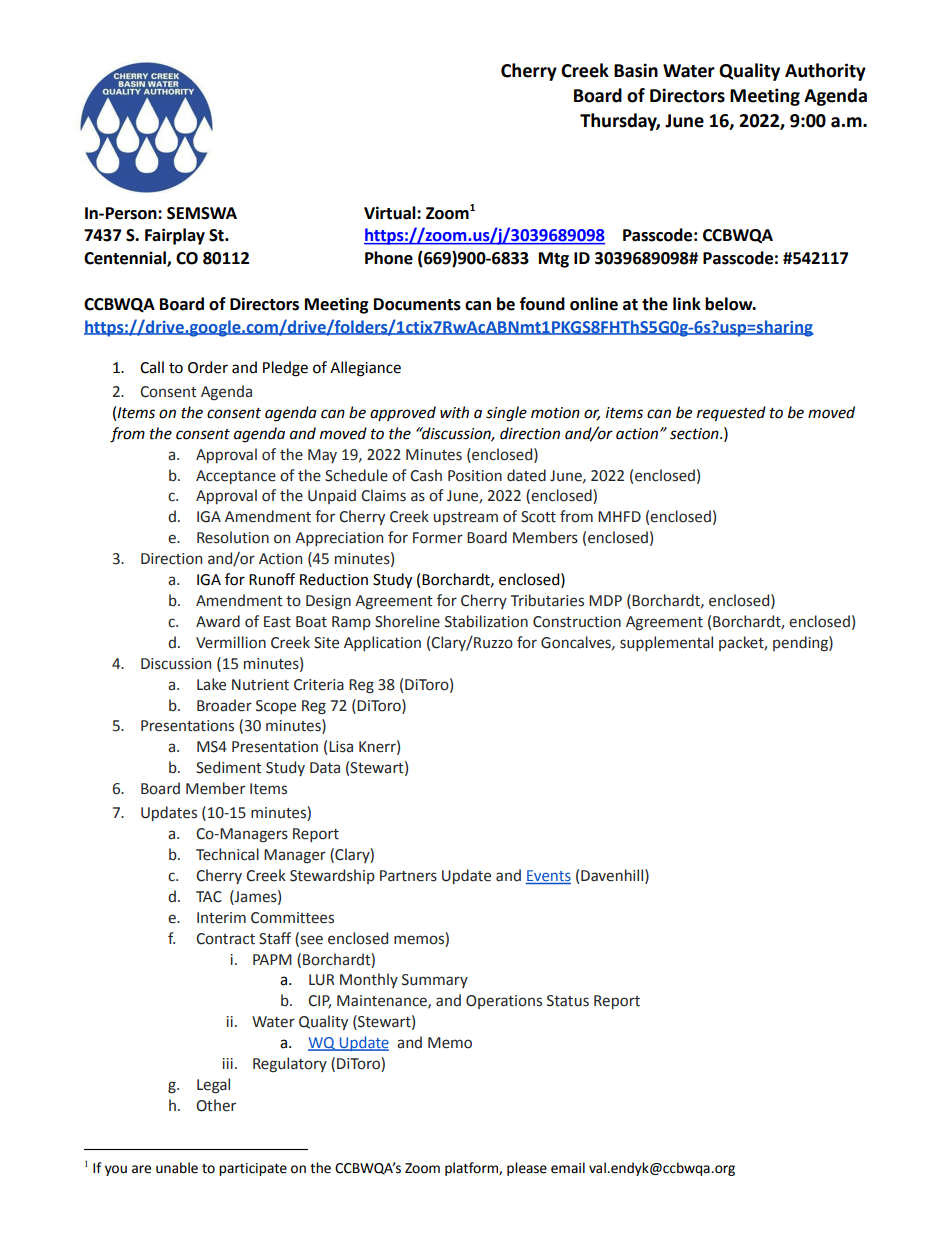  Describe the element at coordinates (435, 981) in the screenshot. I see `Summary` at that location.
